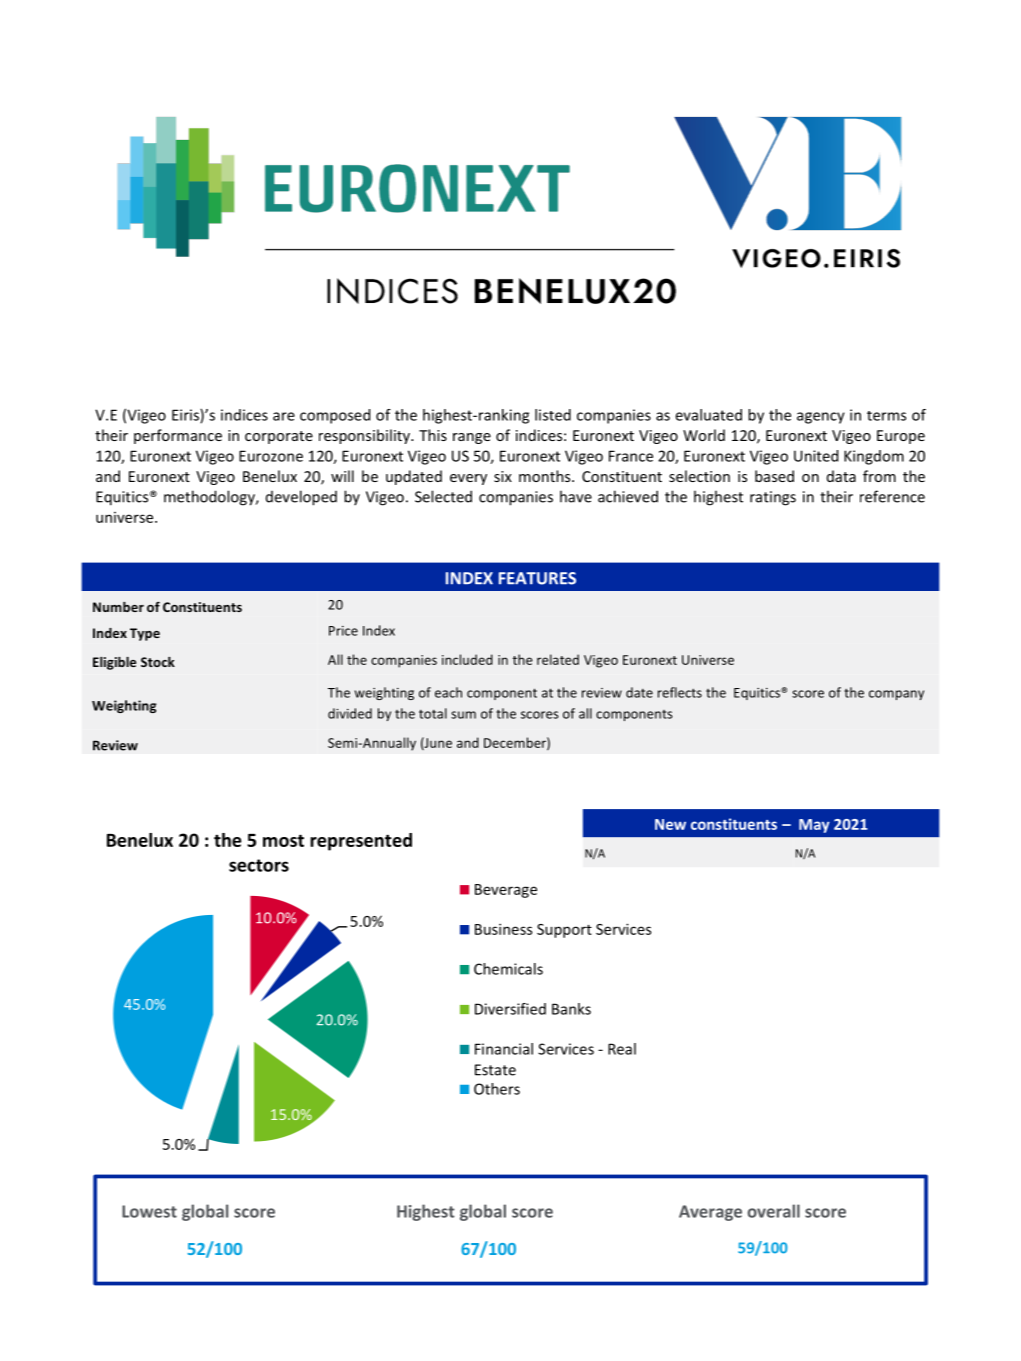  What do you see at coordinates (178, 436) in the document?
I see `performance` at bounding box center [178, 436].
